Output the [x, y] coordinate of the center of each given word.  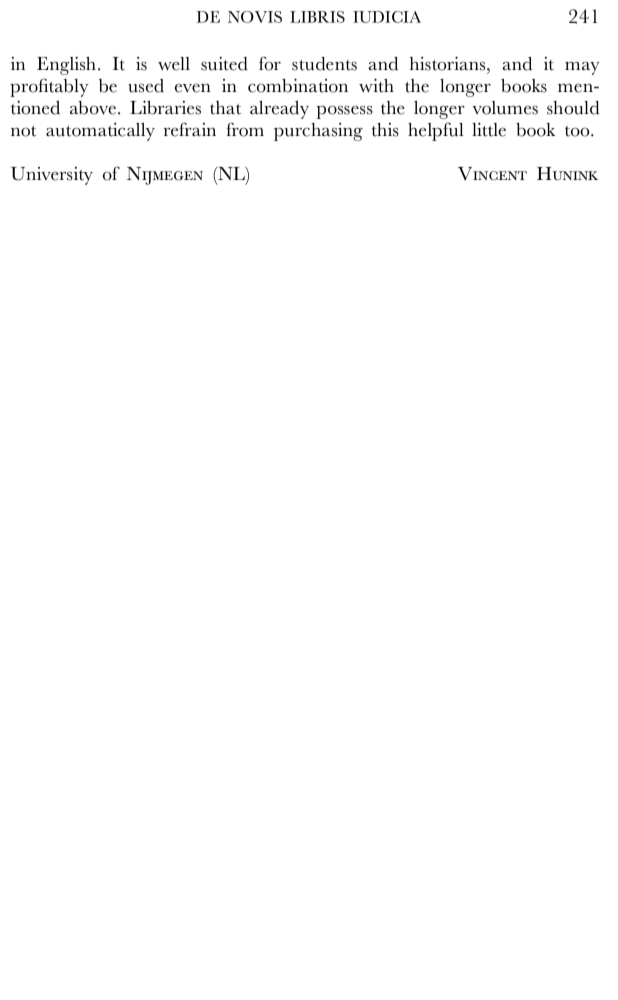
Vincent [492, 174]
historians [449, 63]
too [578, 131]
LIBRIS [317, 17]
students [324, 64]
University [52, 176]
